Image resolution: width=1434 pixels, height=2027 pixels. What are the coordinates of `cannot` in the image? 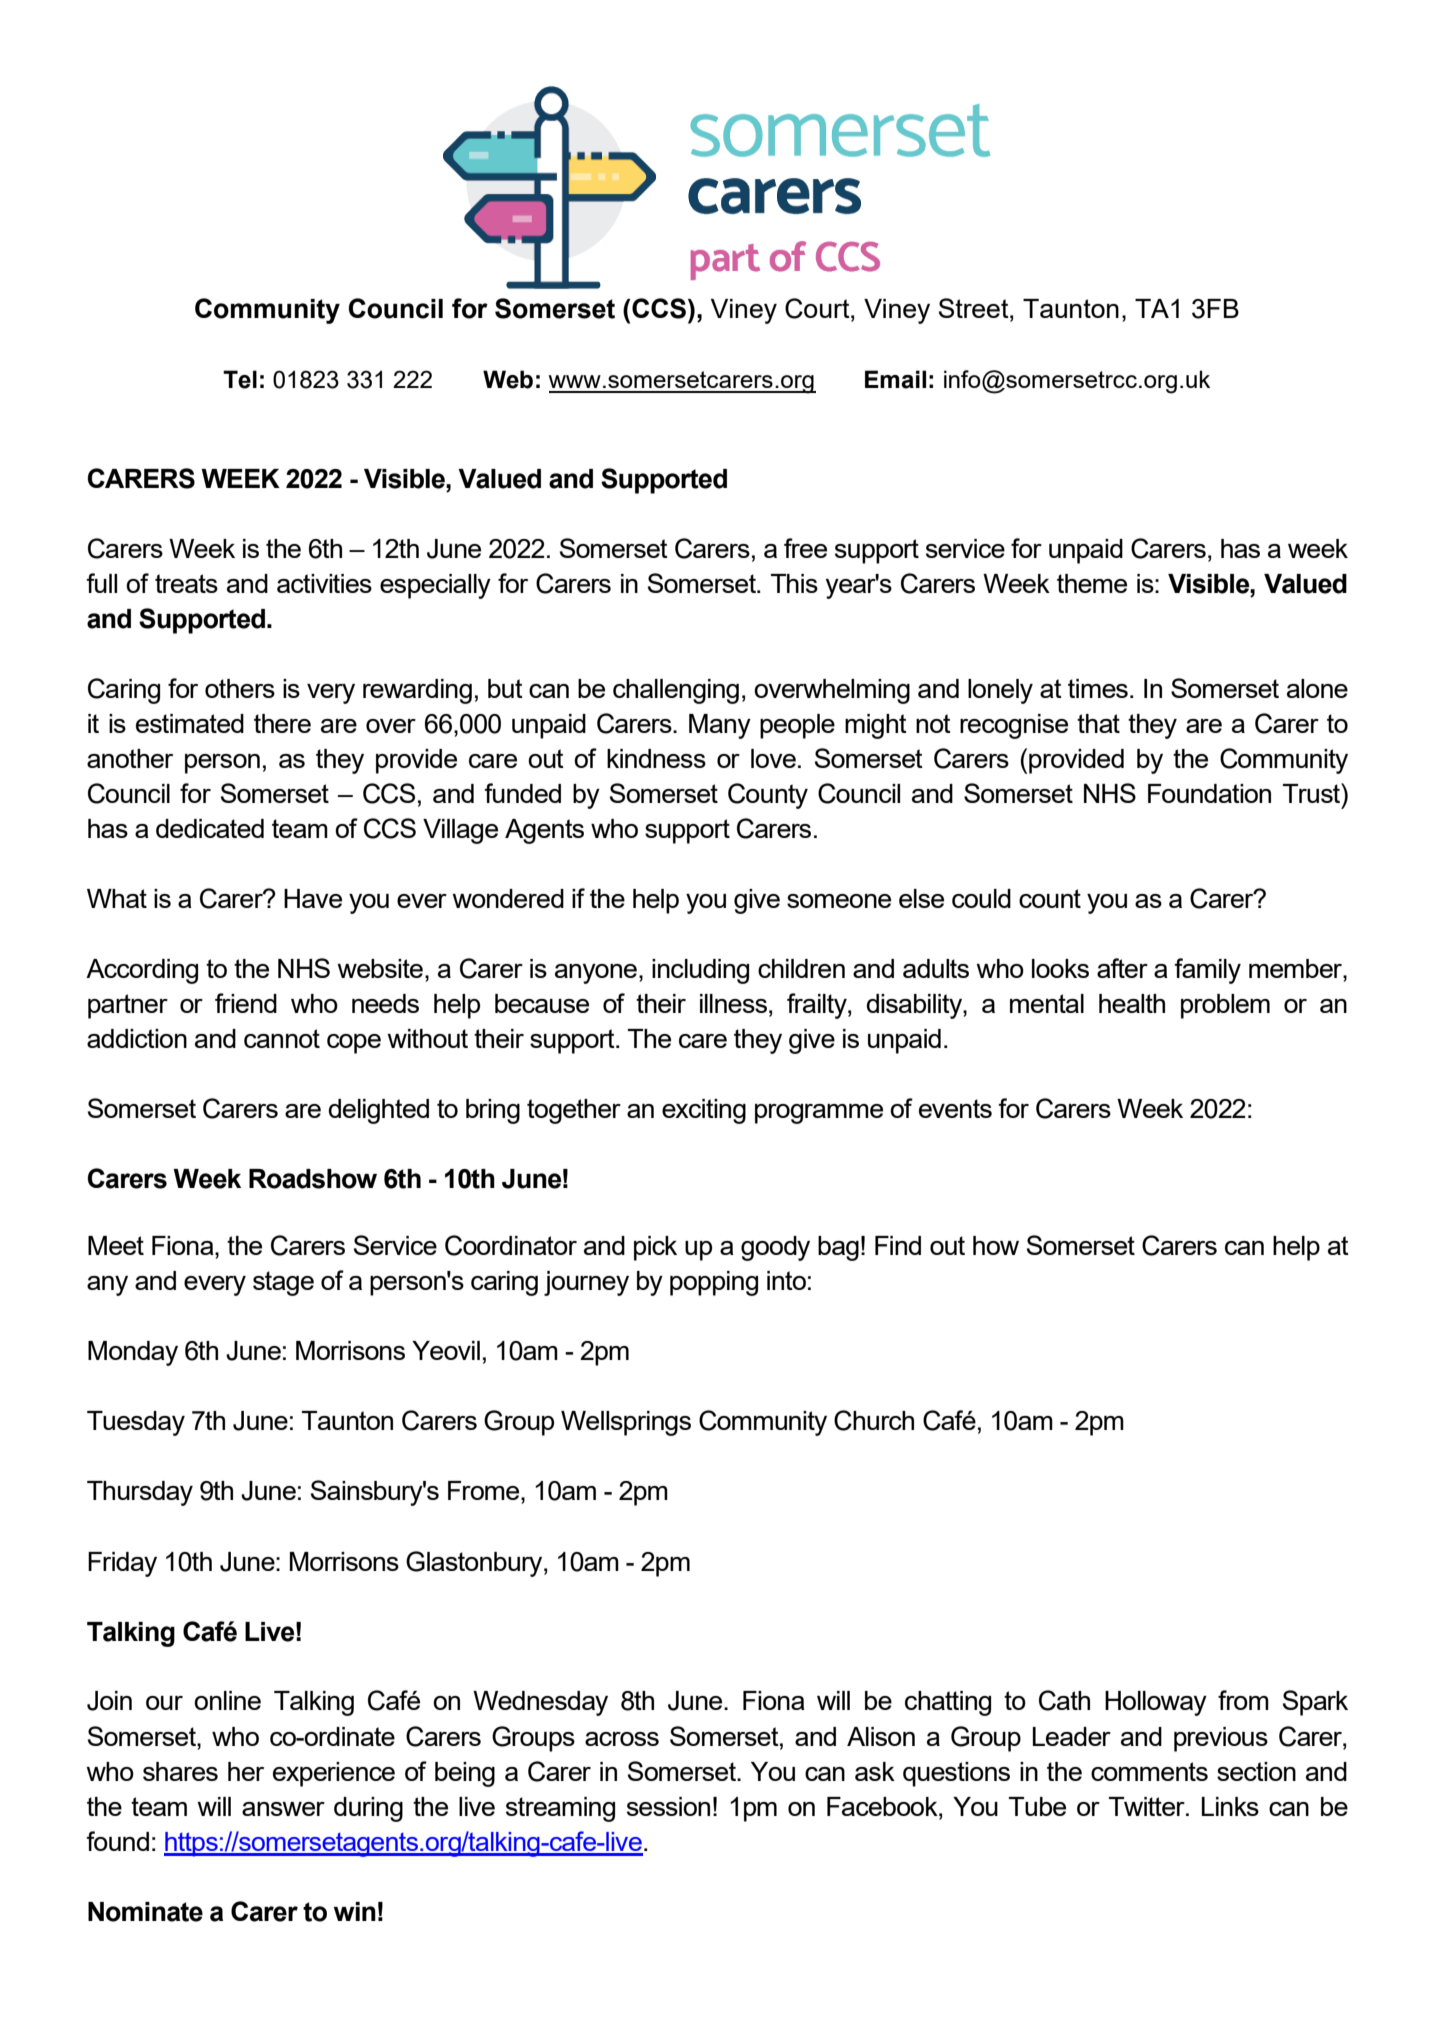 It's located at (282, 1038).
